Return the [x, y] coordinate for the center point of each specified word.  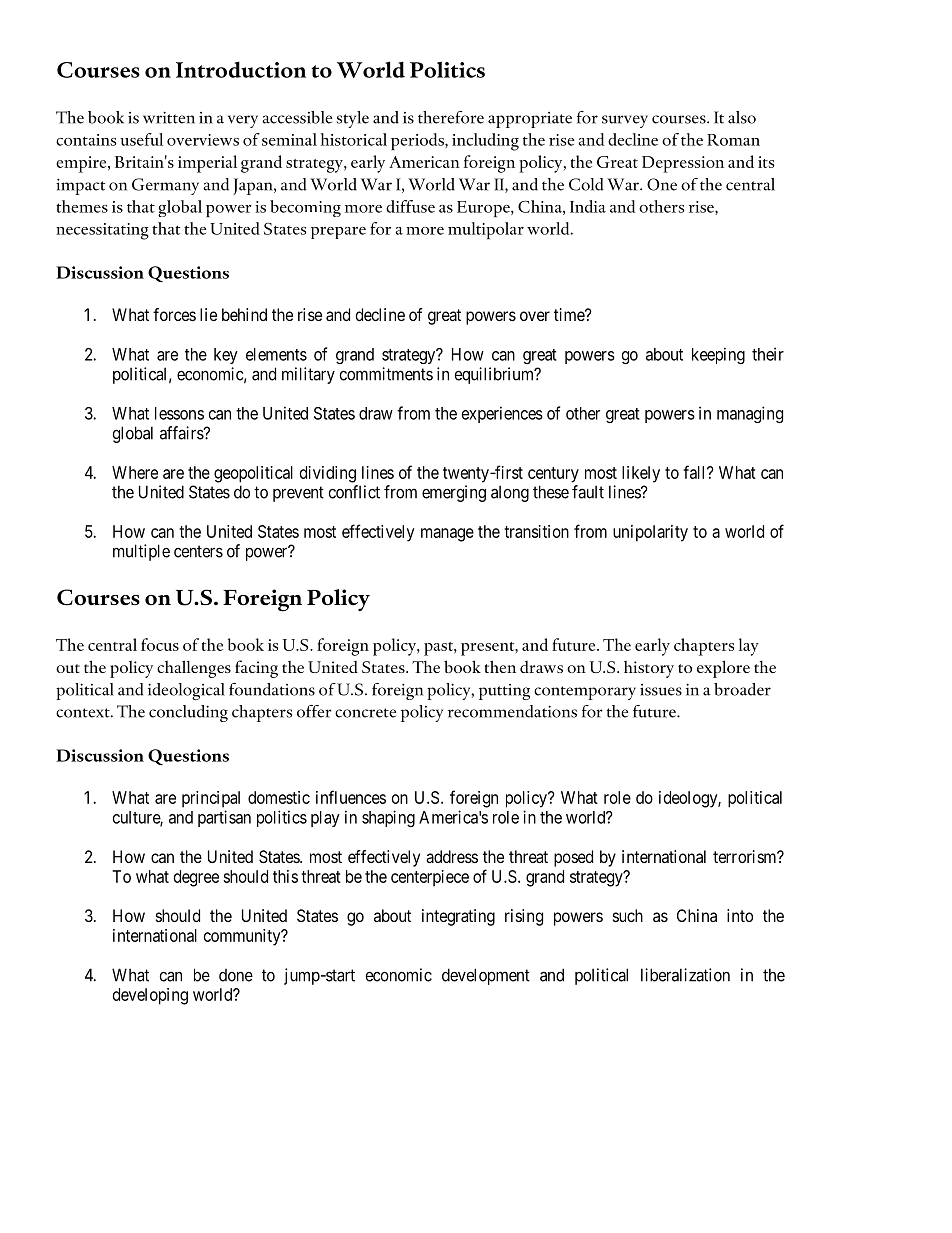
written [169, 117]
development [486, 976]
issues [661, 690]
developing [150, 996]
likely [641, 474]
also [742, 117]
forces [174, 314]
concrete [365, 713]
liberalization [685, 975]
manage [447, 535]
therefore [451, 117]
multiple [141, 552]
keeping [718, 355]
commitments [386, 374]
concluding [188, 713]
